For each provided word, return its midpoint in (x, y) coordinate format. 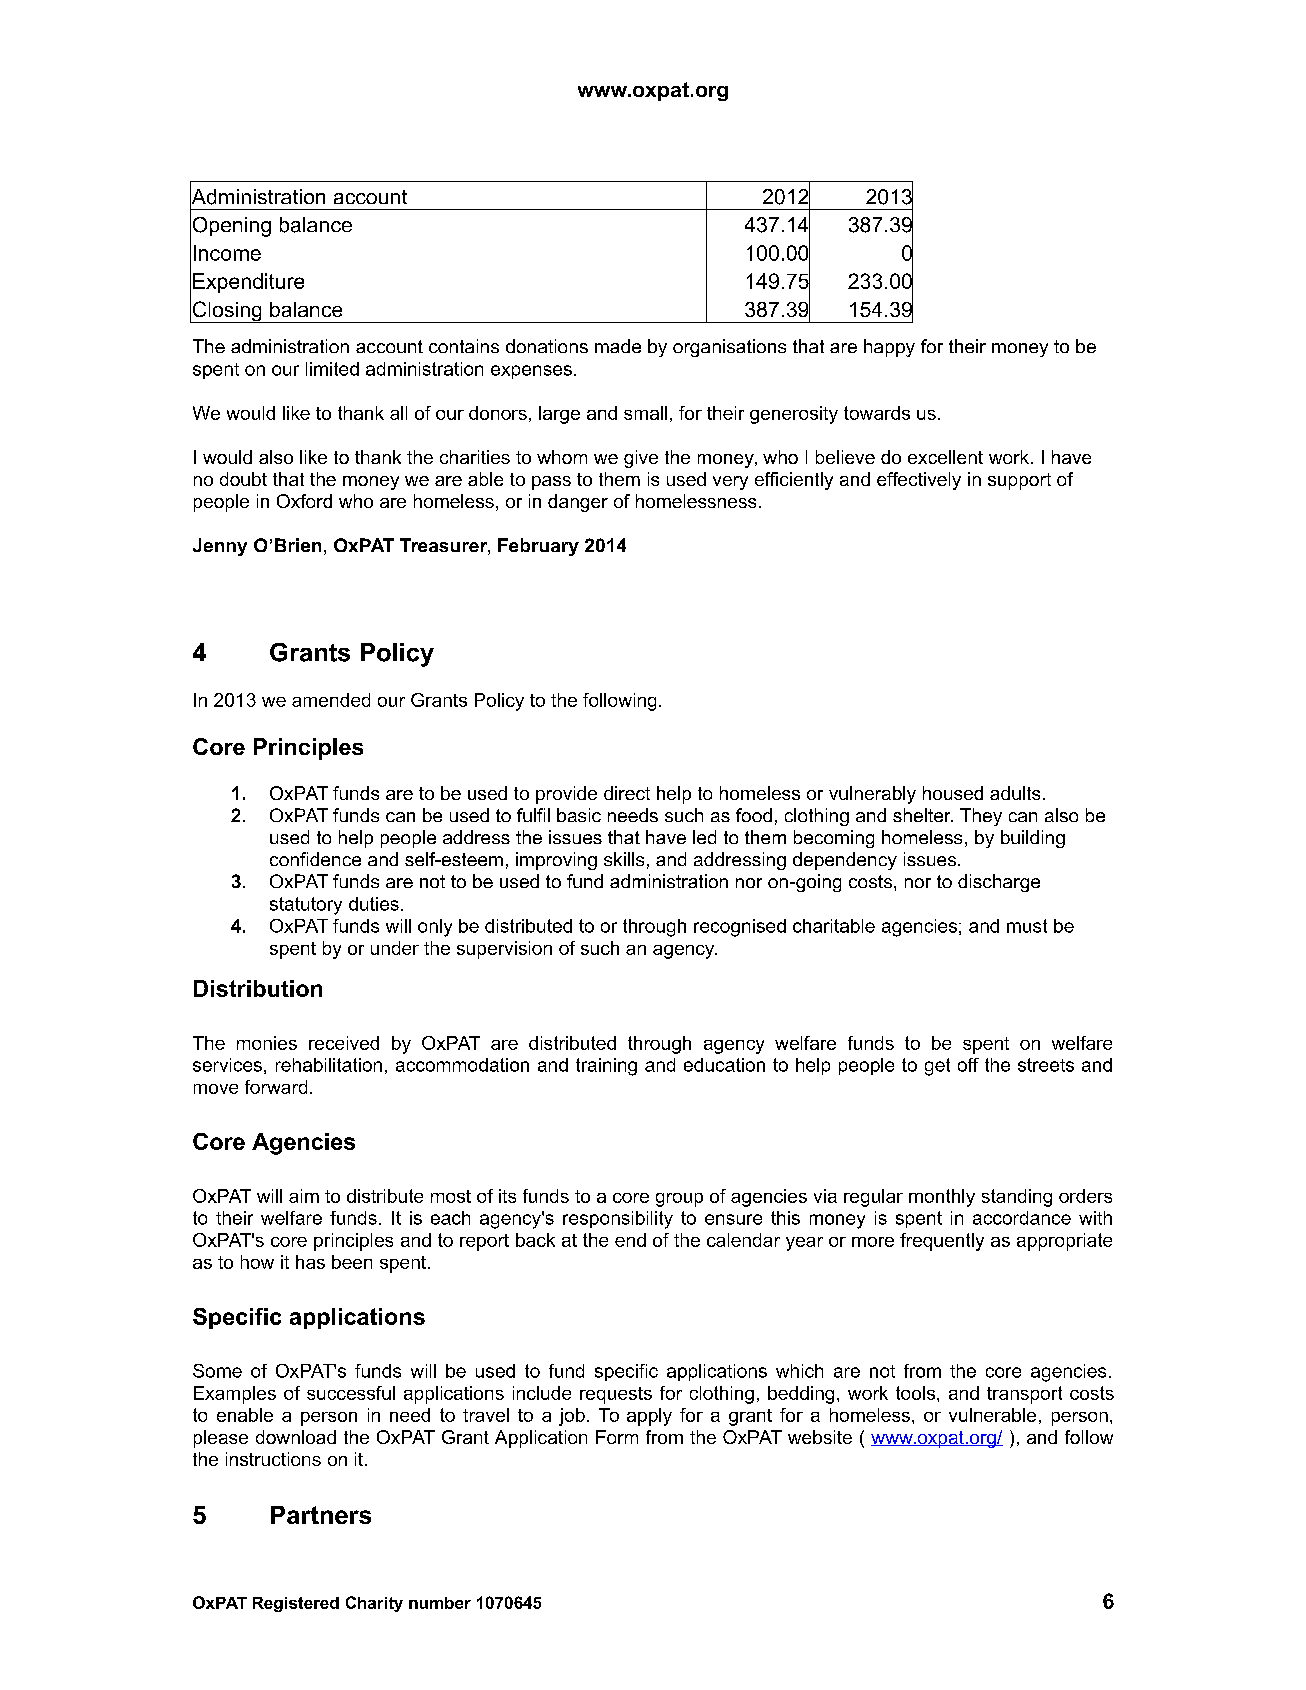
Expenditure (248, 283)
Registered (296, 1604)
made (618, 346)
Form (617, 1437)
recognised (740, 928)
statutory (306, 906)
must (1027, 926)
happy (889, 348)
